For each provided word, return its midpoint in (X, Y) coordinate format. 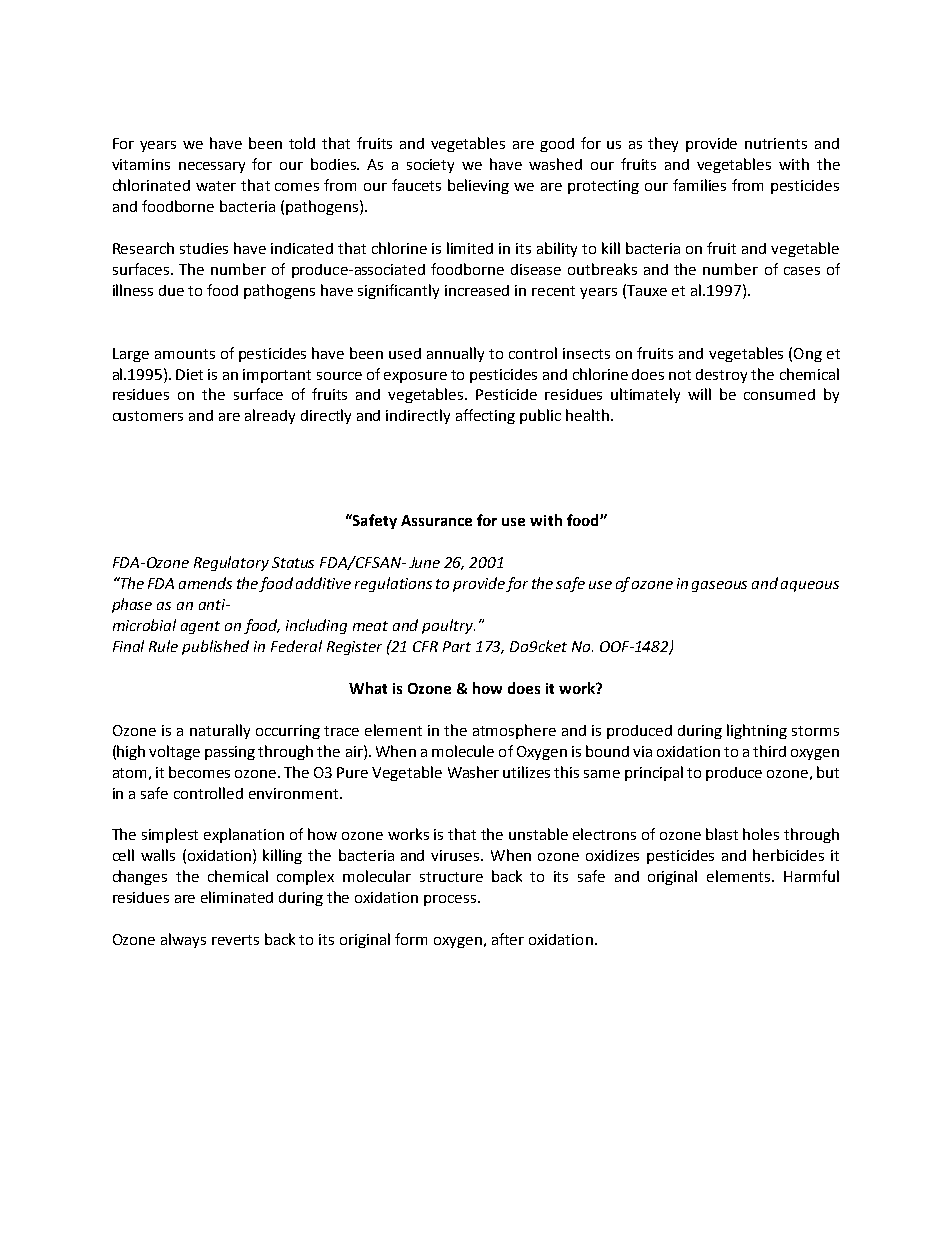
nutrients (776, 143)
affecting (485, 416)
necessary (212, 167)
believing (478, 186)
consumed (779, 394)
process (451, 900)
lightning (757, 731)
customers (148, 416)
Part (457, 646)
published (215, 647)
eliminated (237, 897)
